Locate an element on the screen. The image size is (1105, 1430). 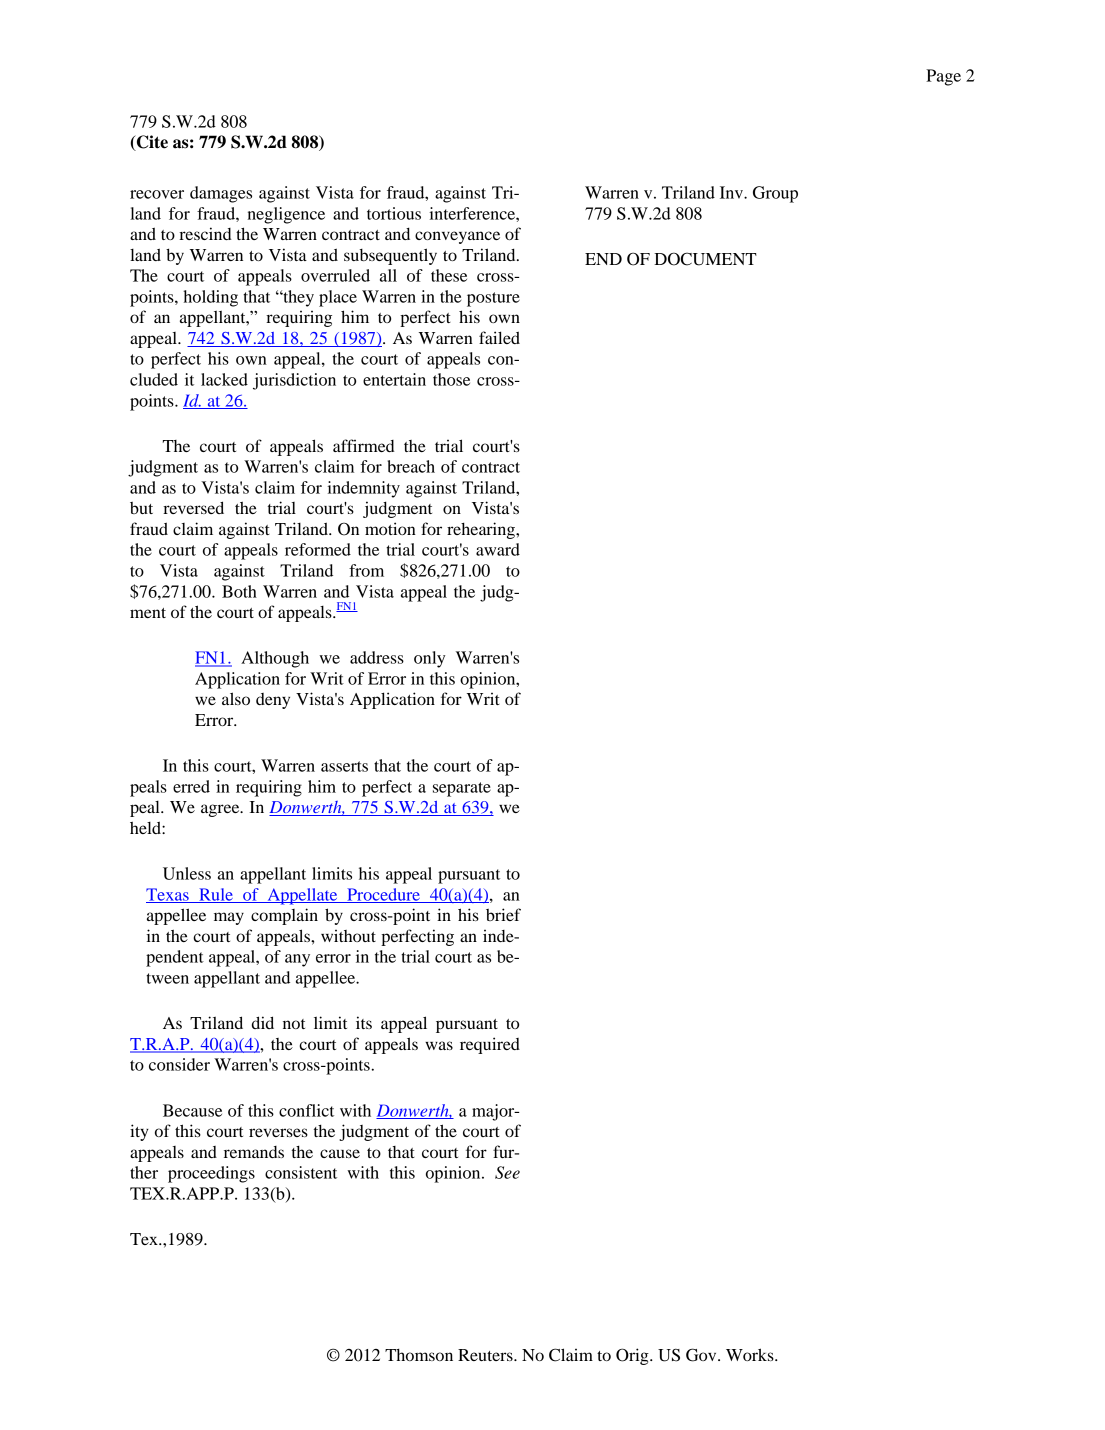
may is located at coordinates (229, 918).
